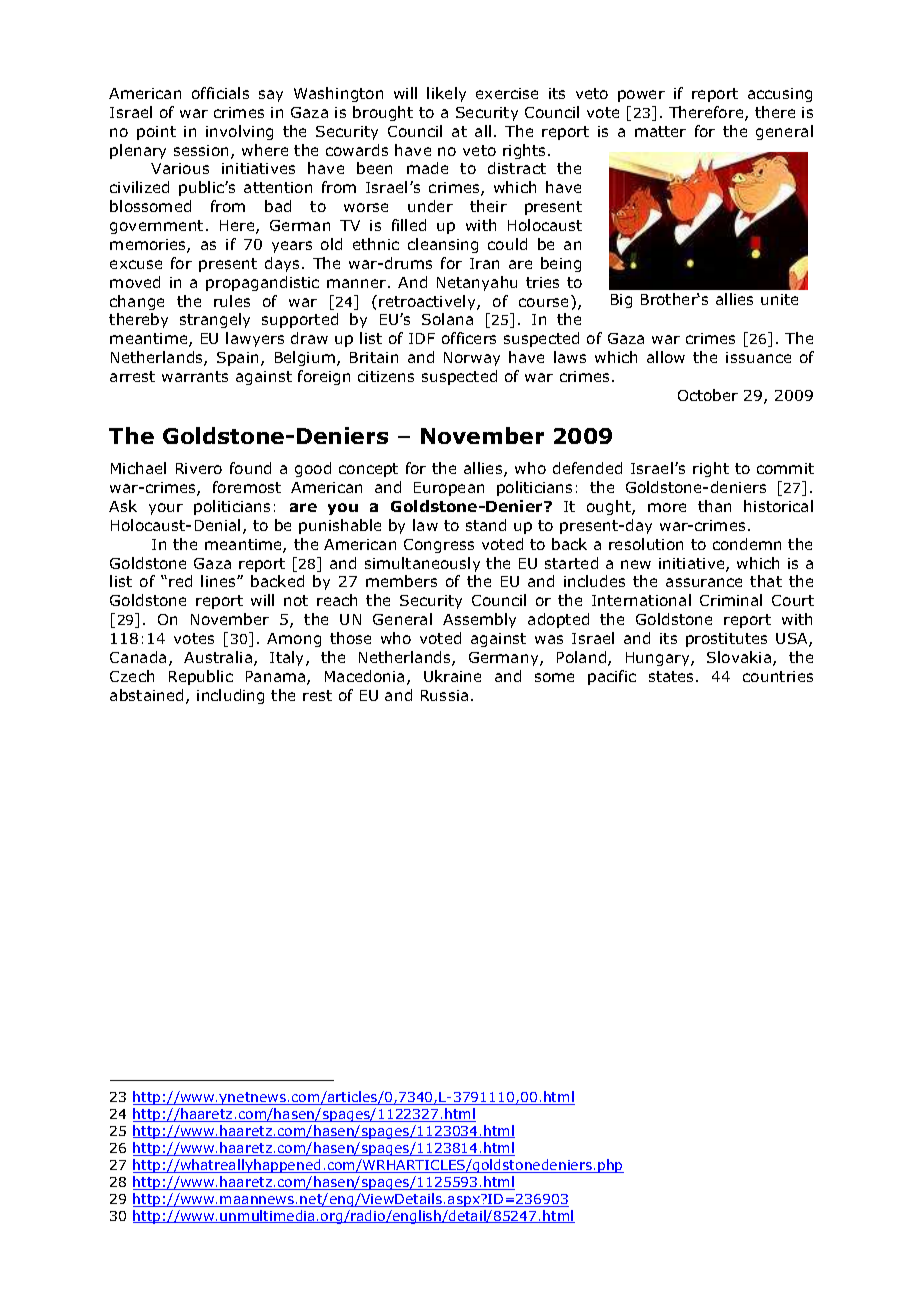 This image has width=924, height=1308. I want to click on likely, so click(446, 94).
